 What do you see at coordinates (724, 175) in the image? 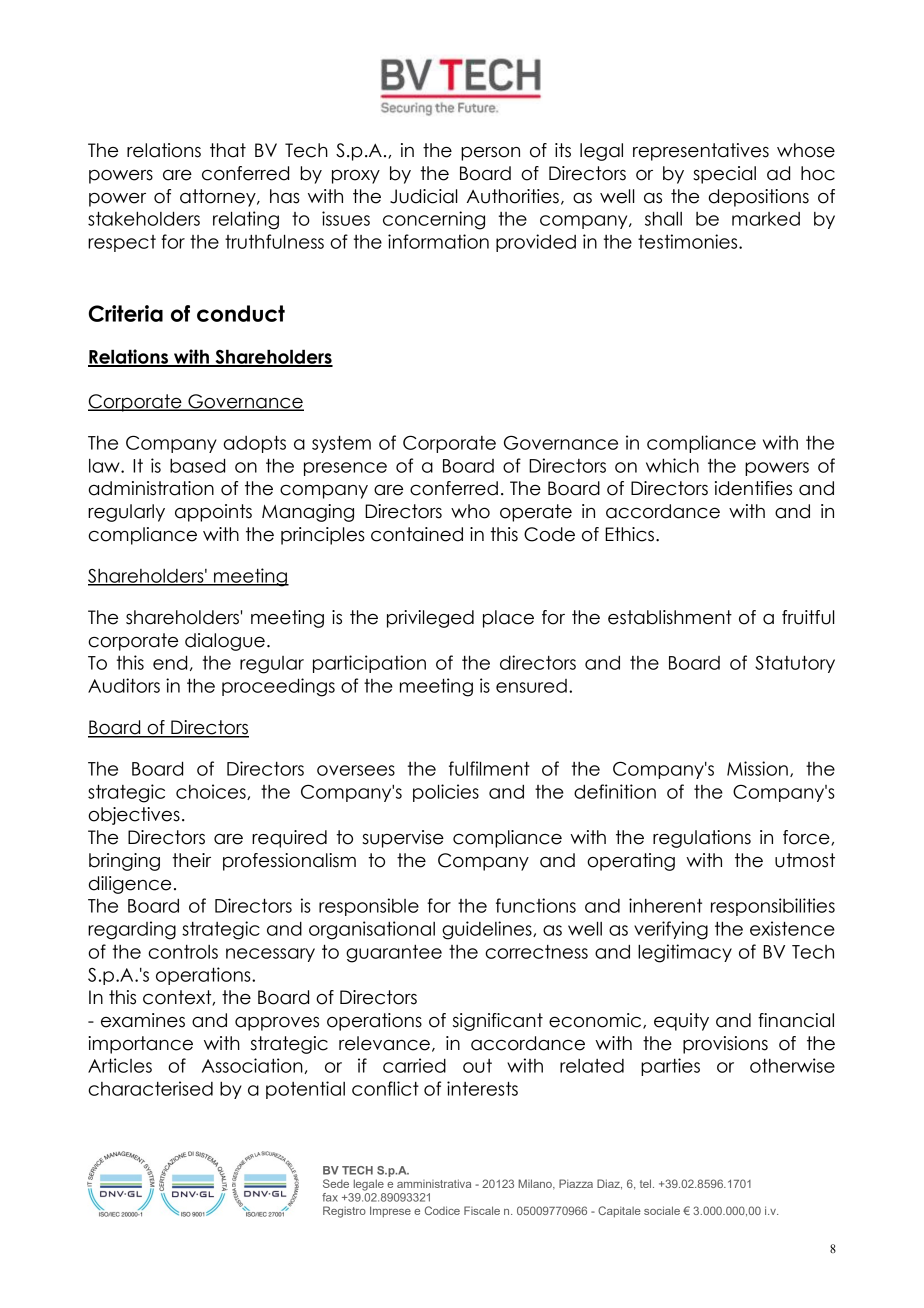
I see `special` at bounding box center [724, 175].
